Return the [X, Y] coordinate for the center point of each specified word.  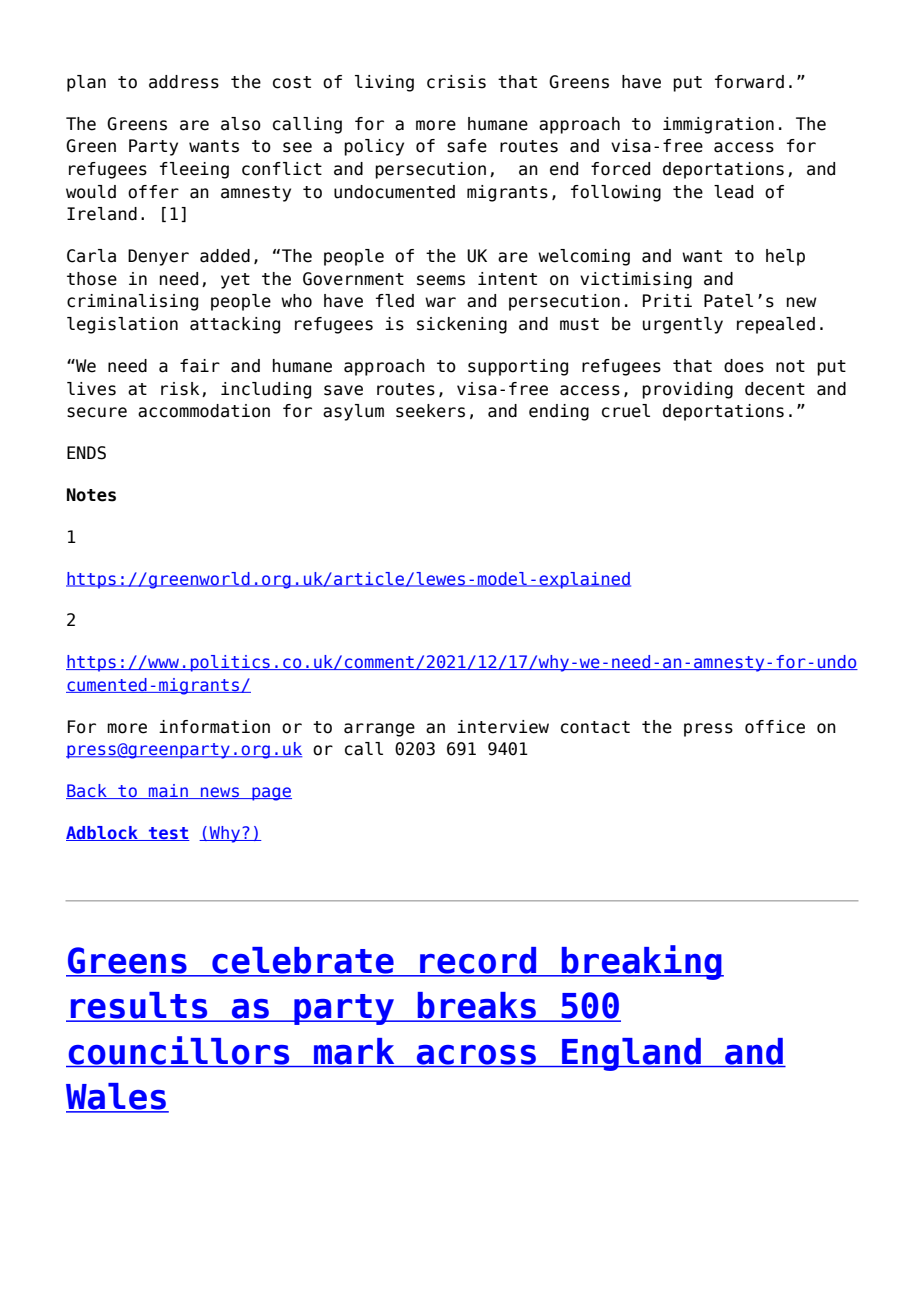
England [631, 1054]
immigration [718, 125]
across [477, 1056]
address [184, 82]
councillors [179, 1051]
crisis [456, 82]
